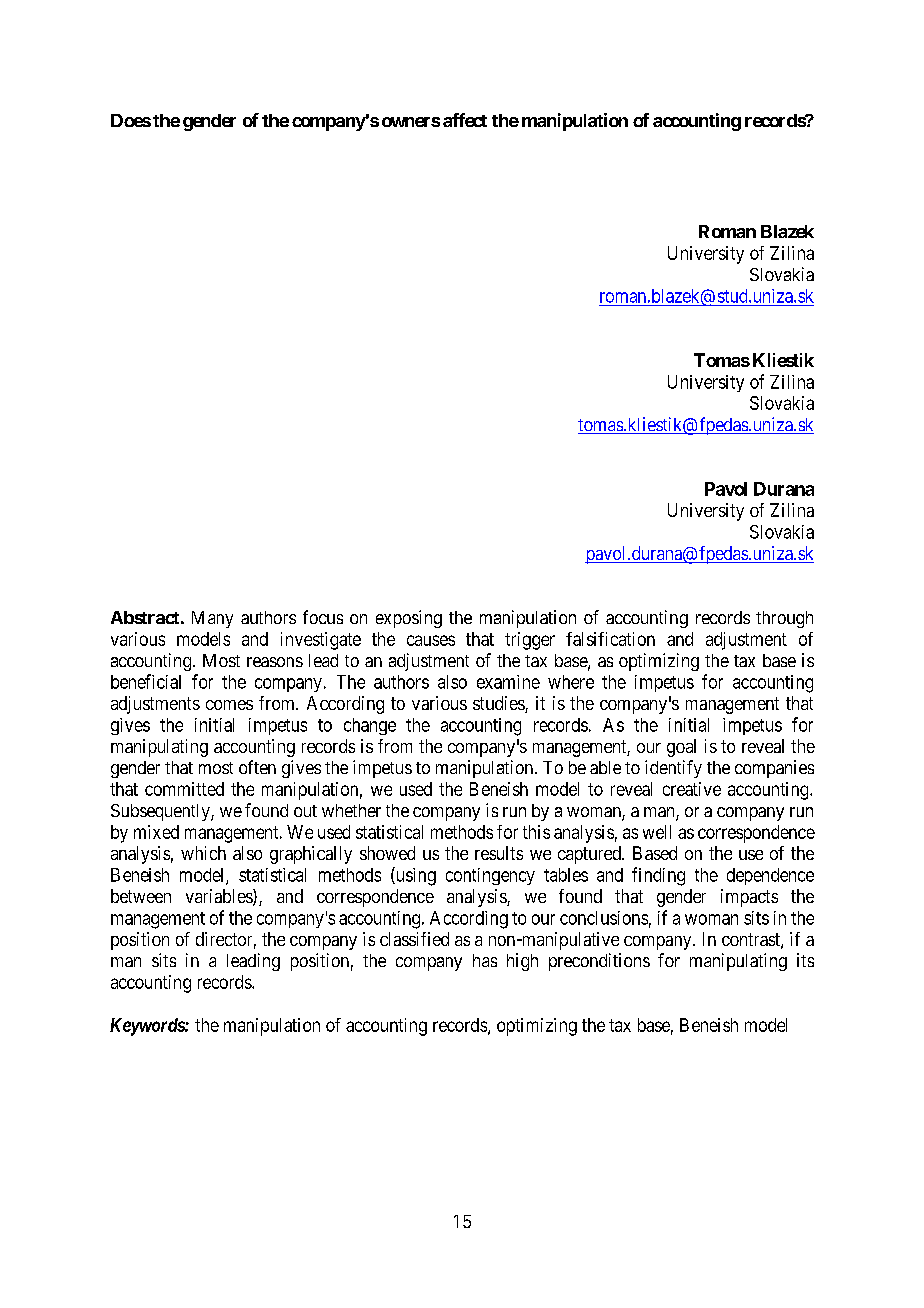 This document has width=924, height=1308. Describe the element at coordinates (409, 619) in the document. I see `exposing` at that location.
